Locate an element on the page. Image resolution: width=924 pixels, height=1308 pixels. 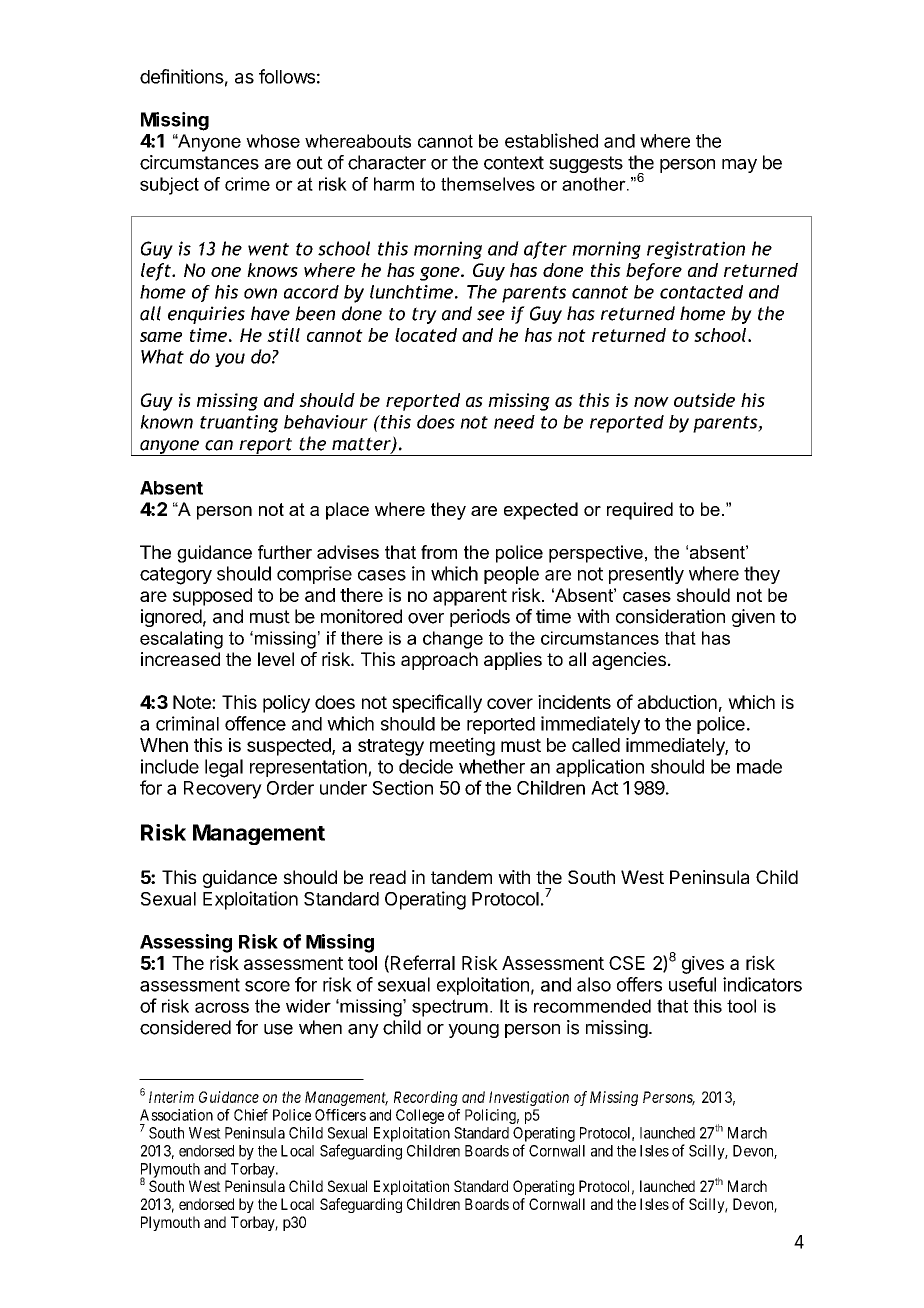
abduction is located at coordinates (677, 702).
